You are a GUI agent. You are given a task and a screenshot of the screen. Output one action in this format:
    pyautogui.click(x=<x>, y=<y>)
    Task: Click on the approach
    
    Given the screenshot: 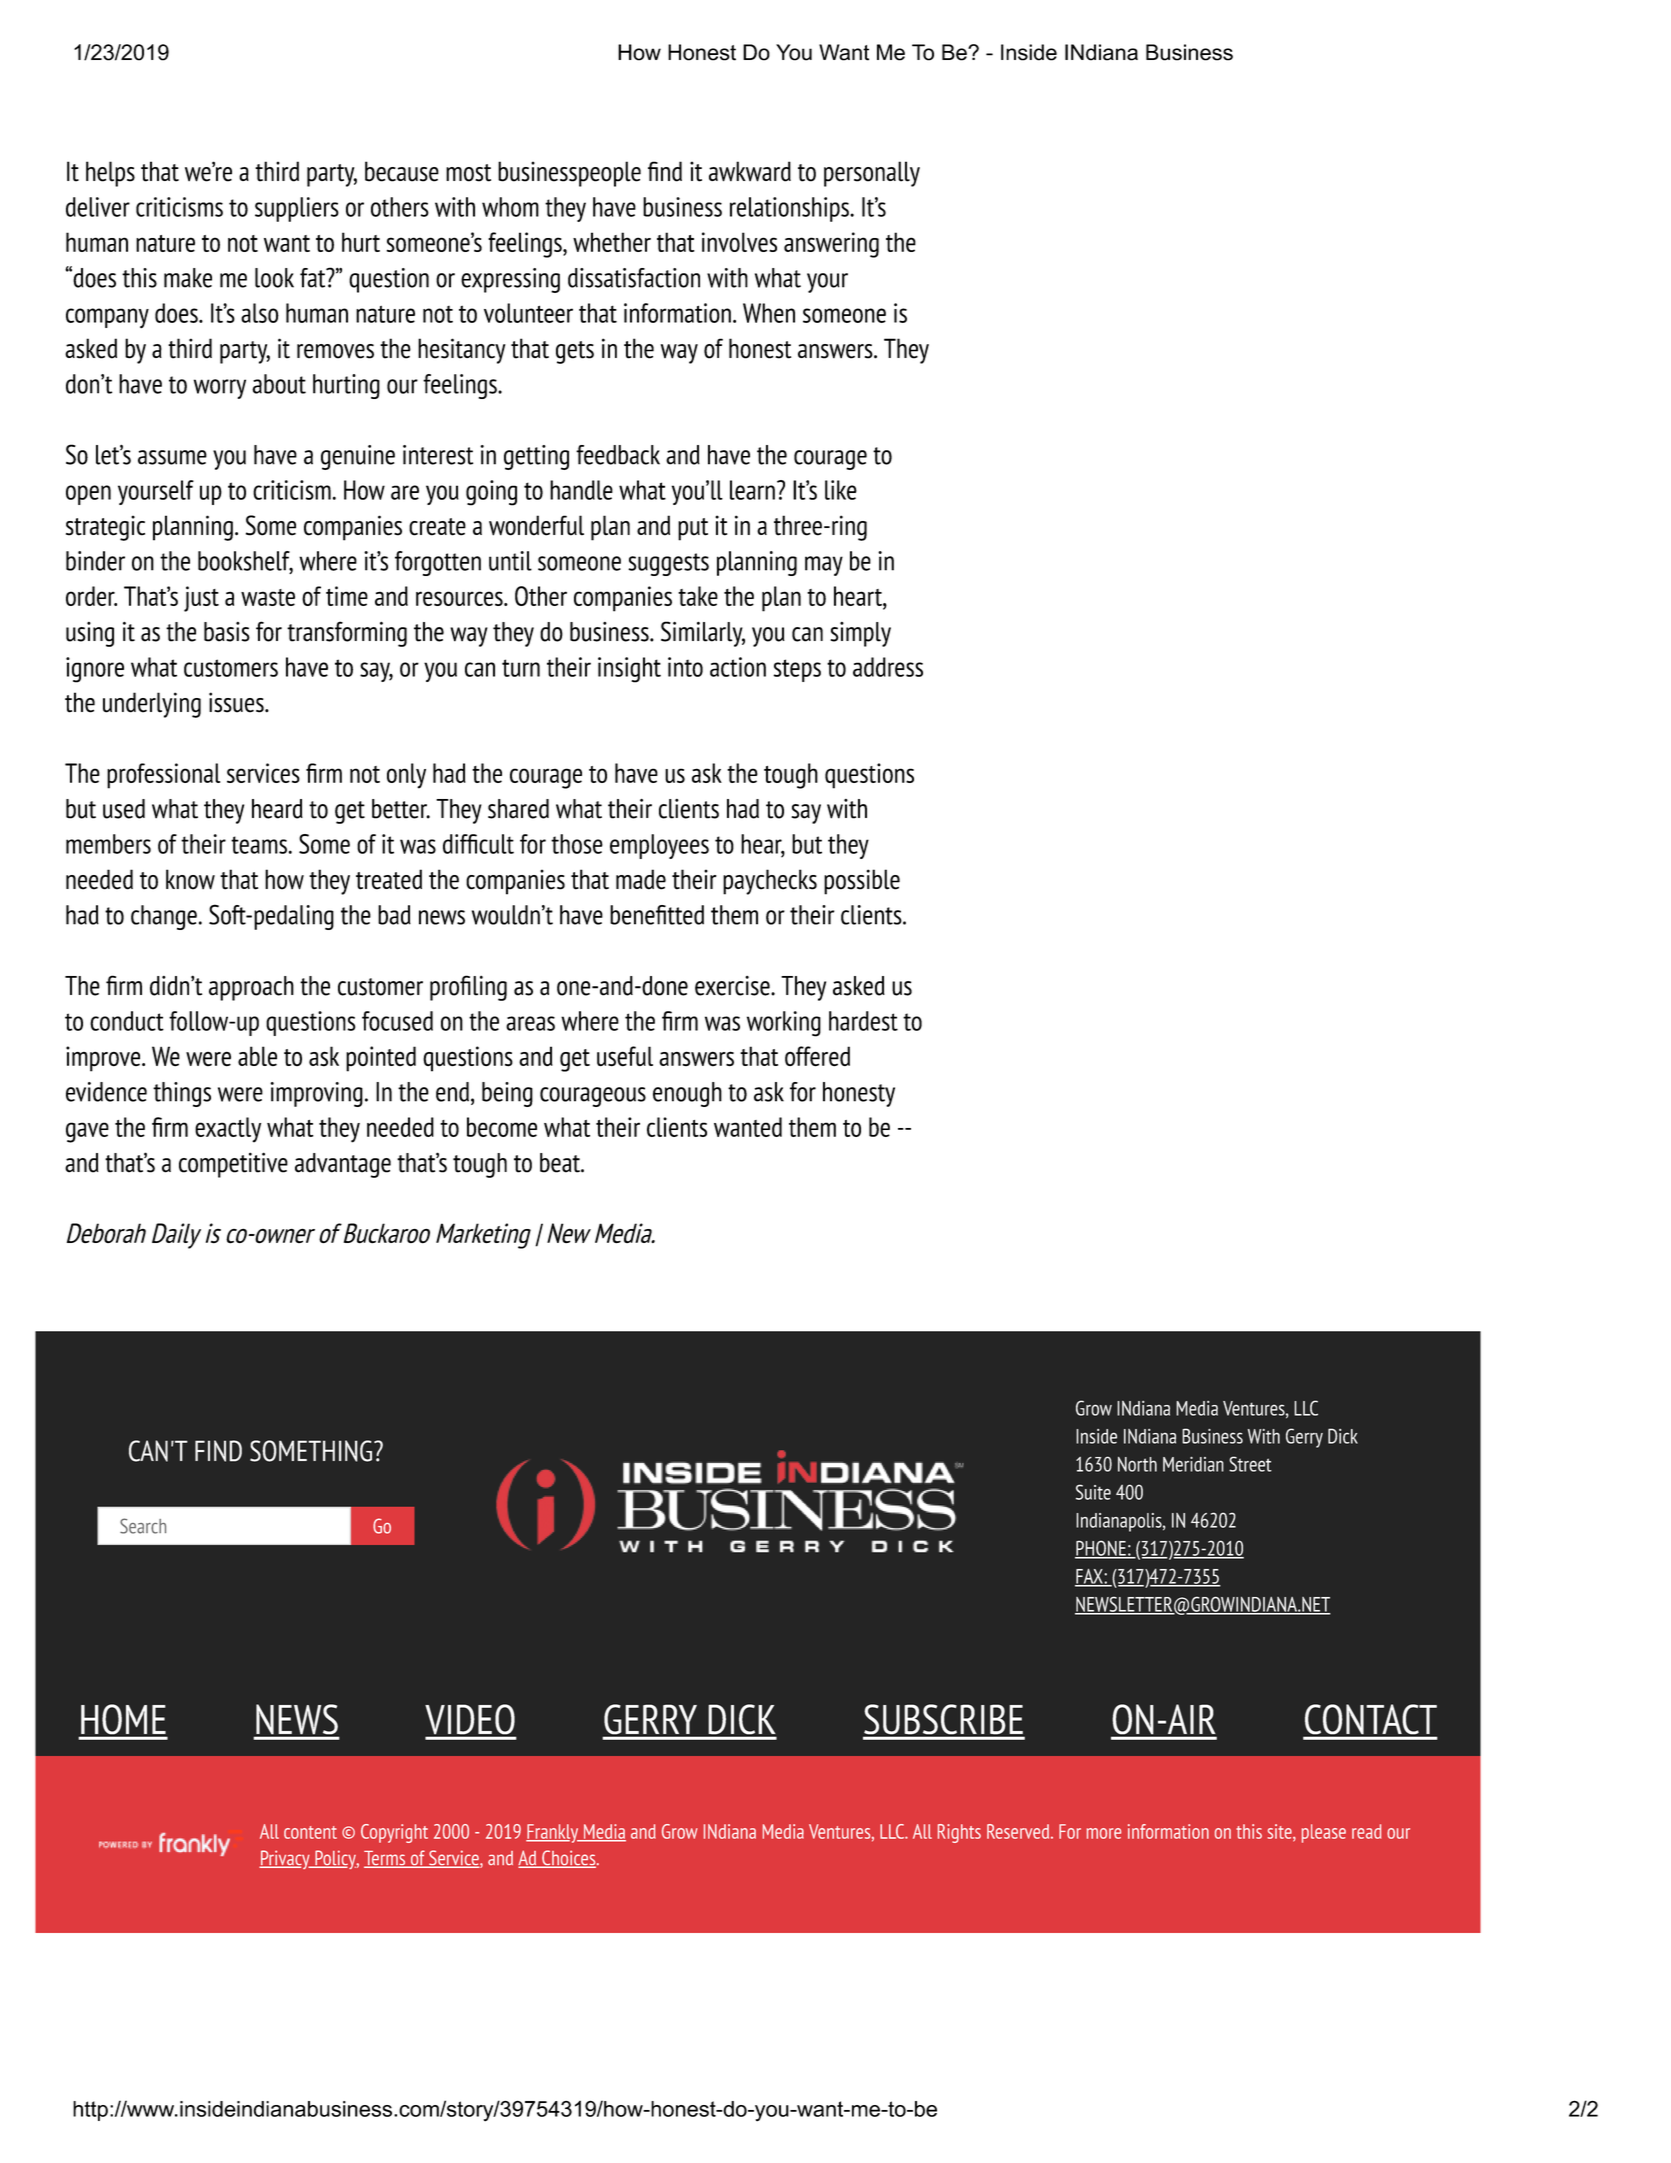 What is the action you would take?
    pyautogui.click(x=251, y=988)
